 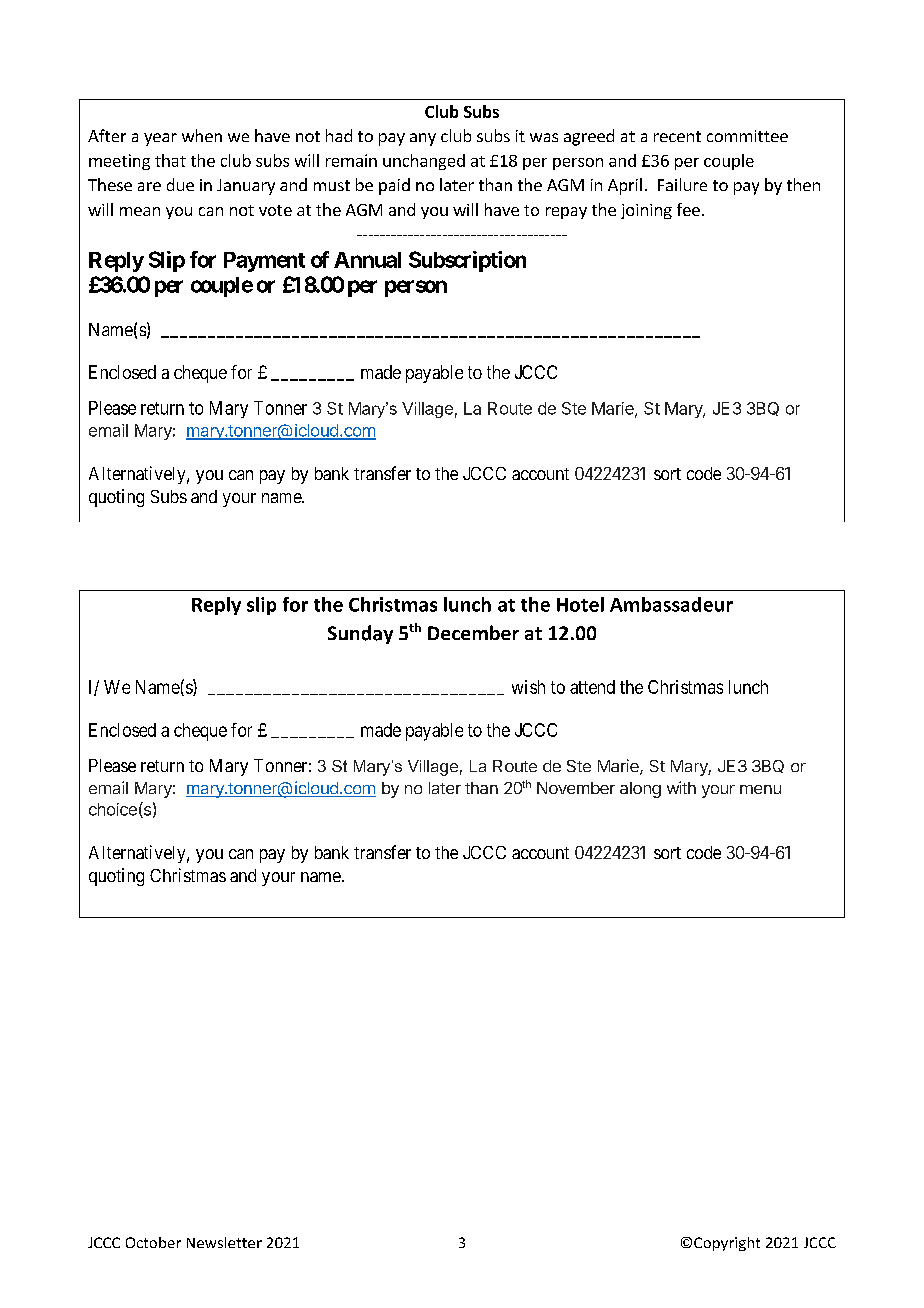 I want to click on Failure, so click(x=682, y=184).
